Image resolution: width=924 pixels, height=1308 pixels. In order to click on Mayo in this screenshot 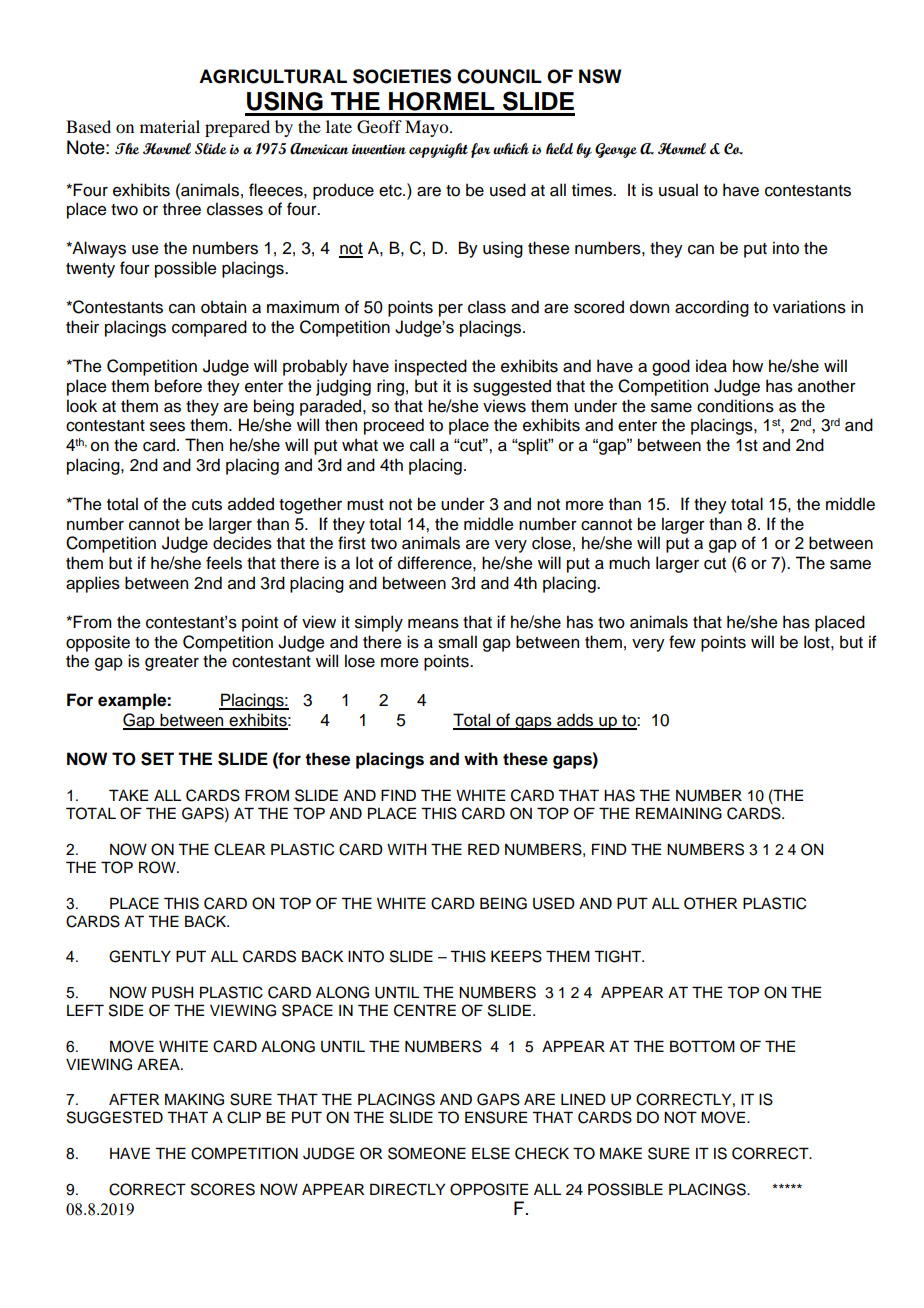, I will do `click(428, 128)`.
